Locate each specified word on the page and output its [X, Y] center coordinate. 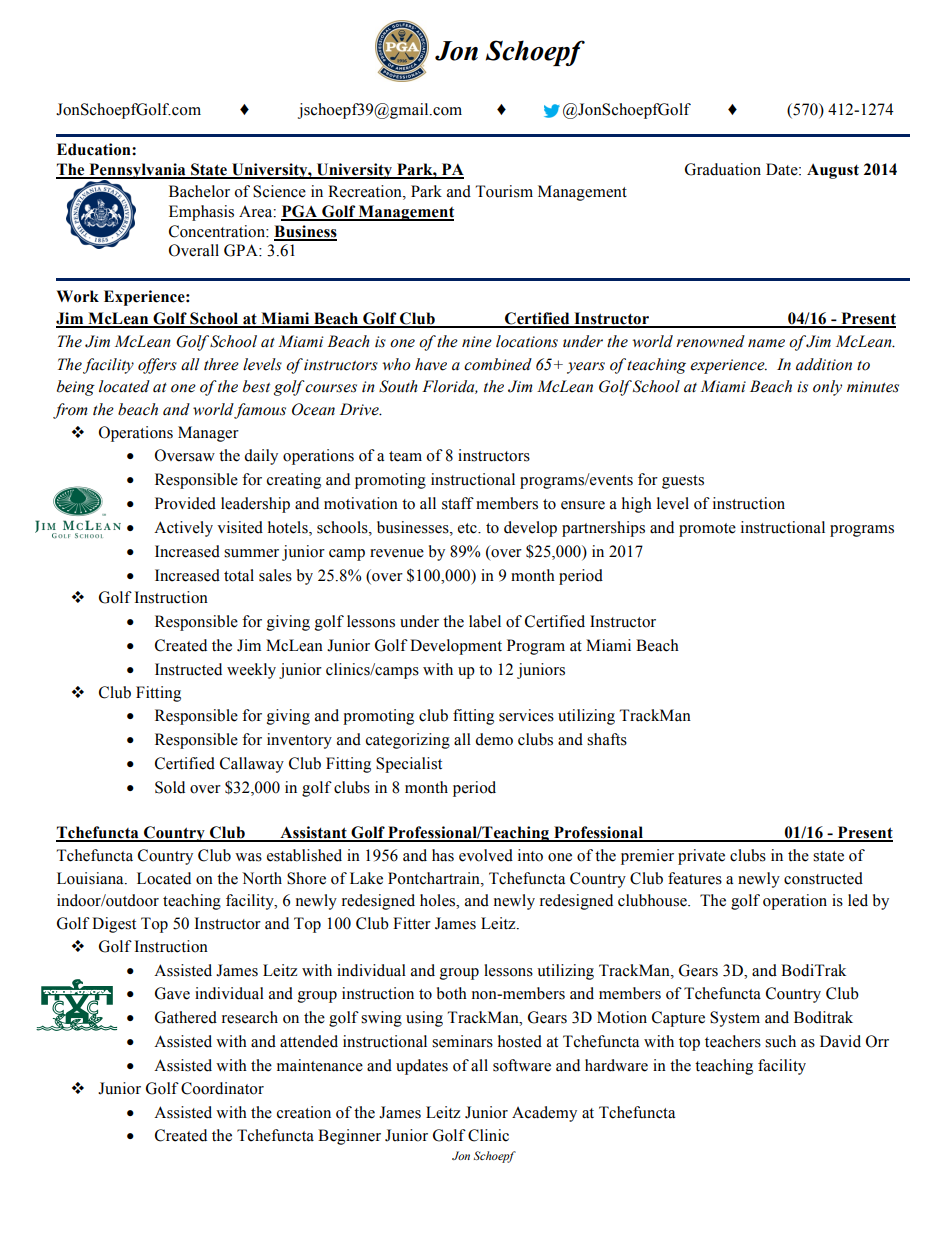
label [485, 621]
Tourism [504, 191]
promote [707, 530]
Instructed [188, 669]
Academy [544, 1114]
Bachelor [199, 191]
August [833, 171]
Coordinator [222, 1088]
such [780, 1041]
